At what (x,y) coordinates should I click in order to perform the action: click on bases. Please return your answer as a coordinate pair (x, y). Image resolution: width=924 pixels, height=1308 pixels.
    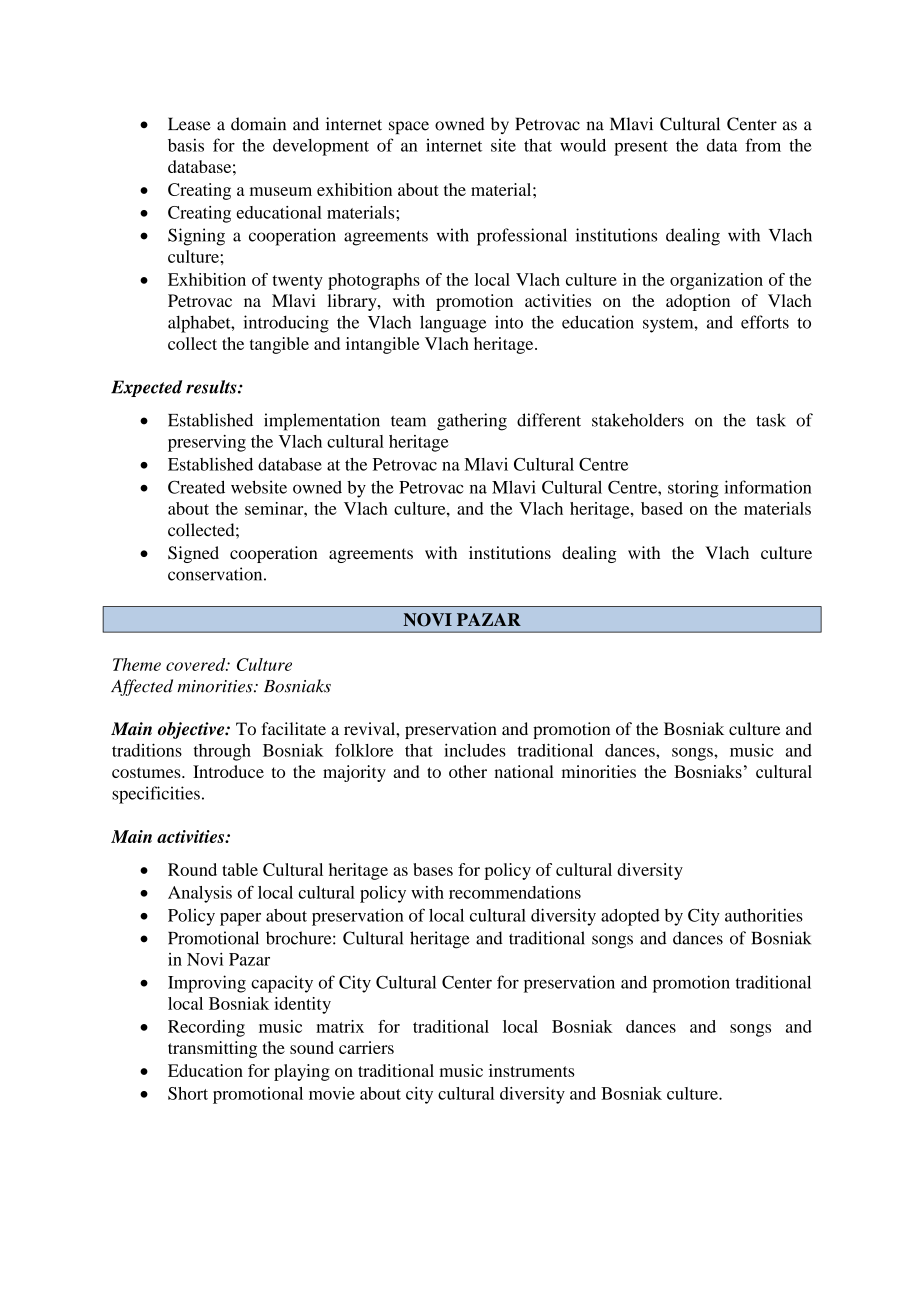
    Looking at the image, I should click on (433, 869).
